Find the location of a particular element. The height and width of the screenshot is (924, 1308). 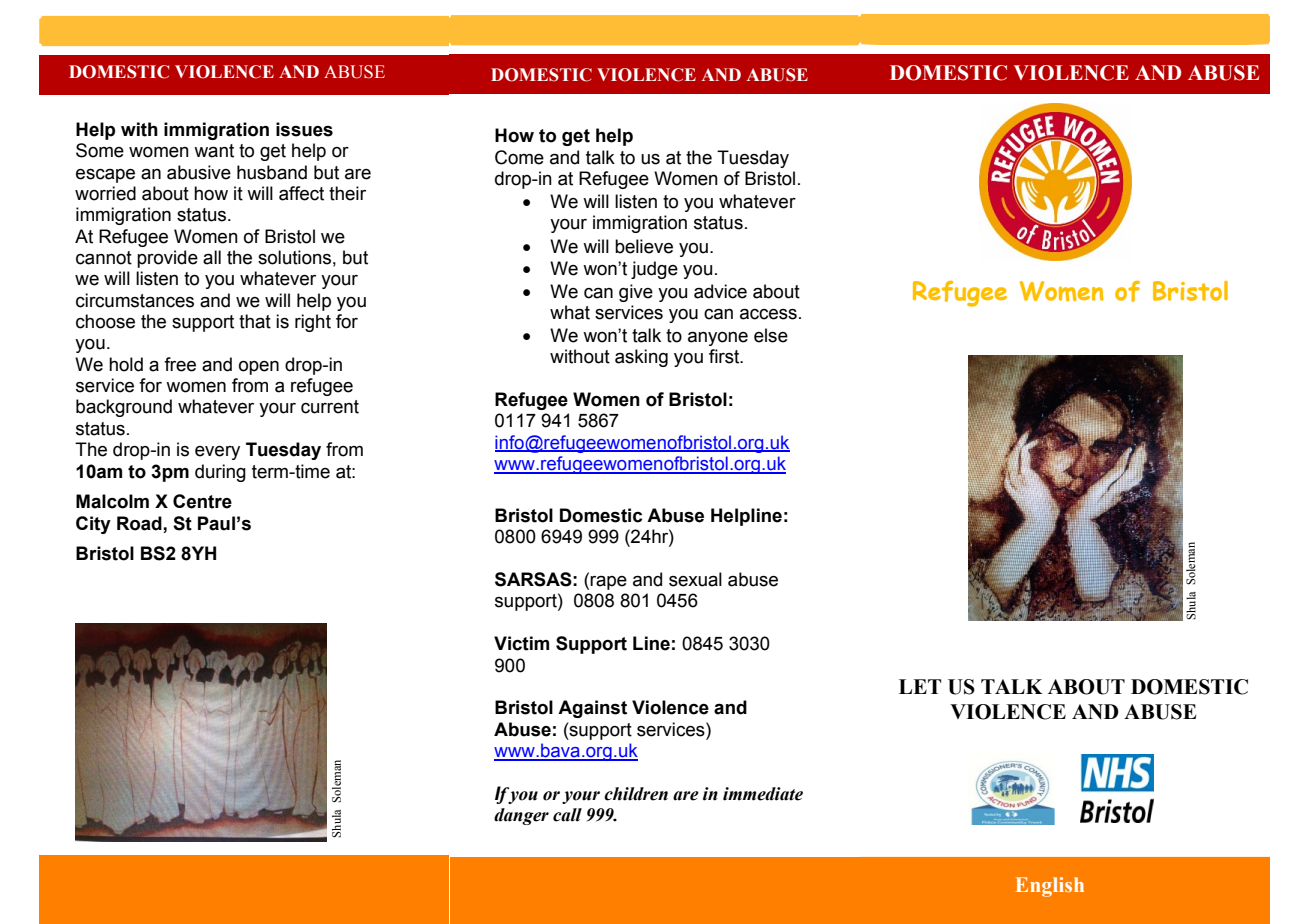

Come is located at coordinates (519, 157).
